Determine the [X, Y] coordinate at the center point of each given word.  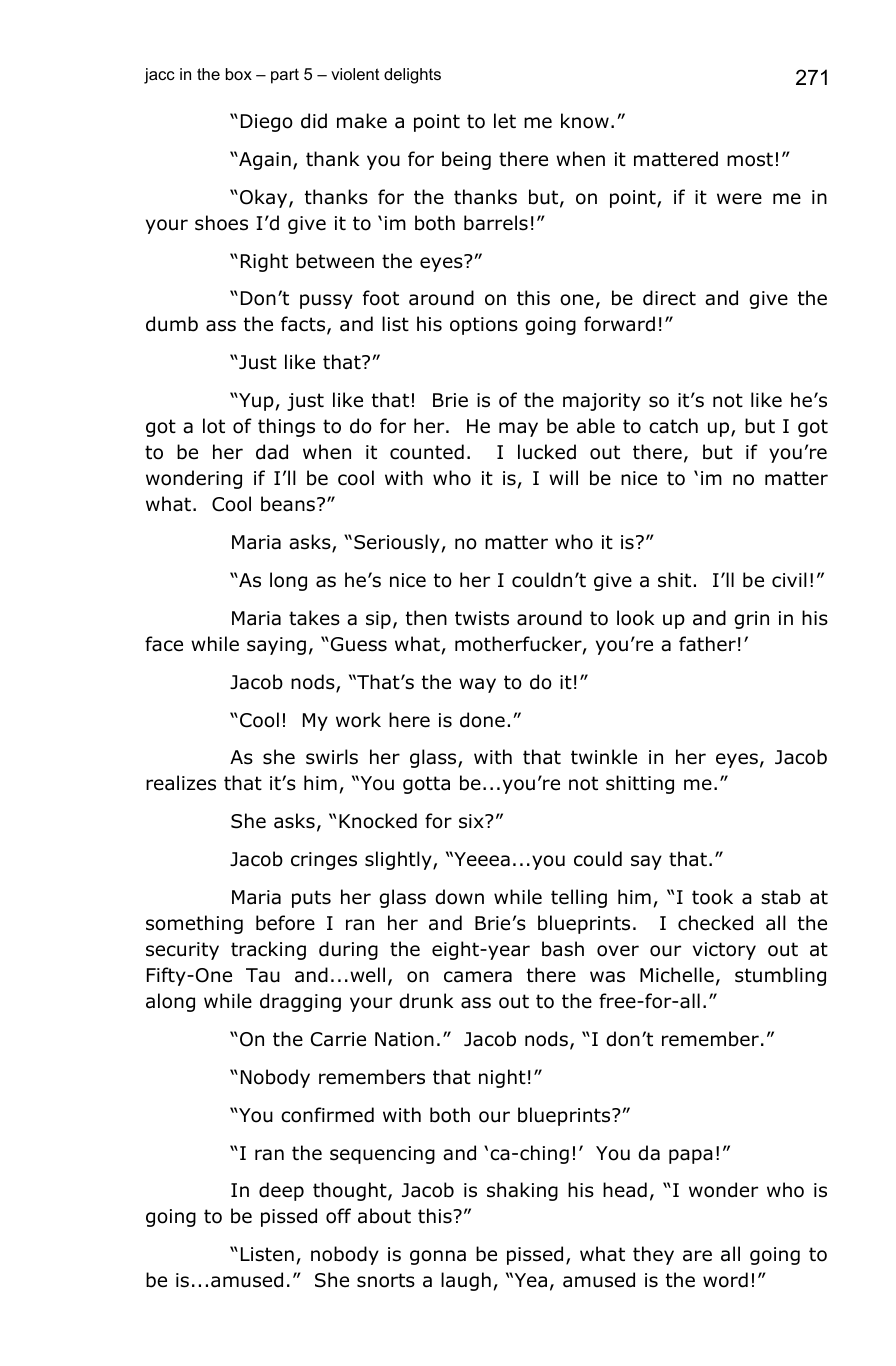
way [477, 685]
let [505, 121]
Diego [267, 123]
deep [281, 1191]
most [750, 159]
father [707, 644]
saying [276, 646]
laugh [466, 1281]
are [697, 1256]
